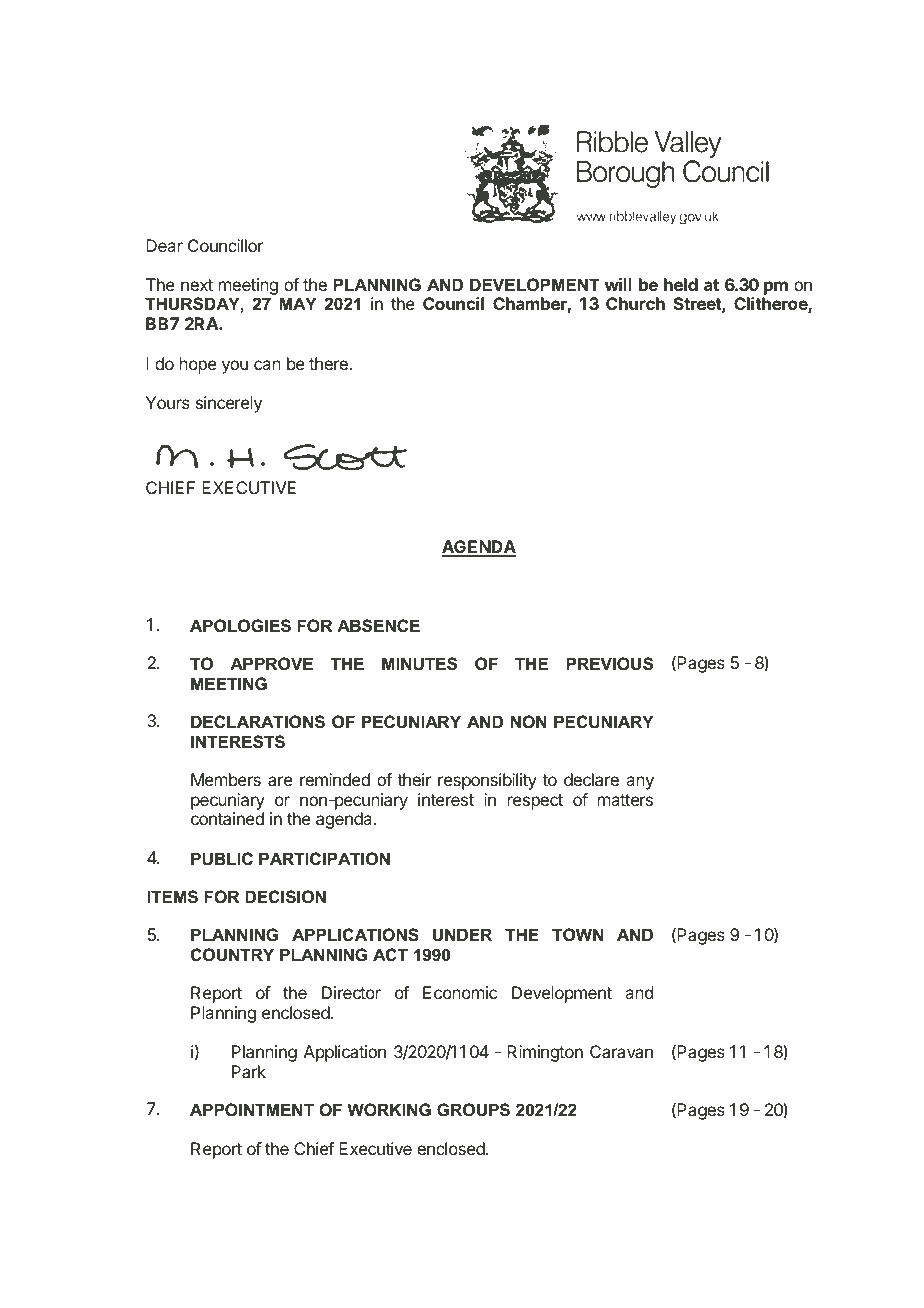 Image resolution: width=924 pixels, height=1308 pixels. Describe the element at coordinates (197, 285) in the page. I see `next` at that location.
